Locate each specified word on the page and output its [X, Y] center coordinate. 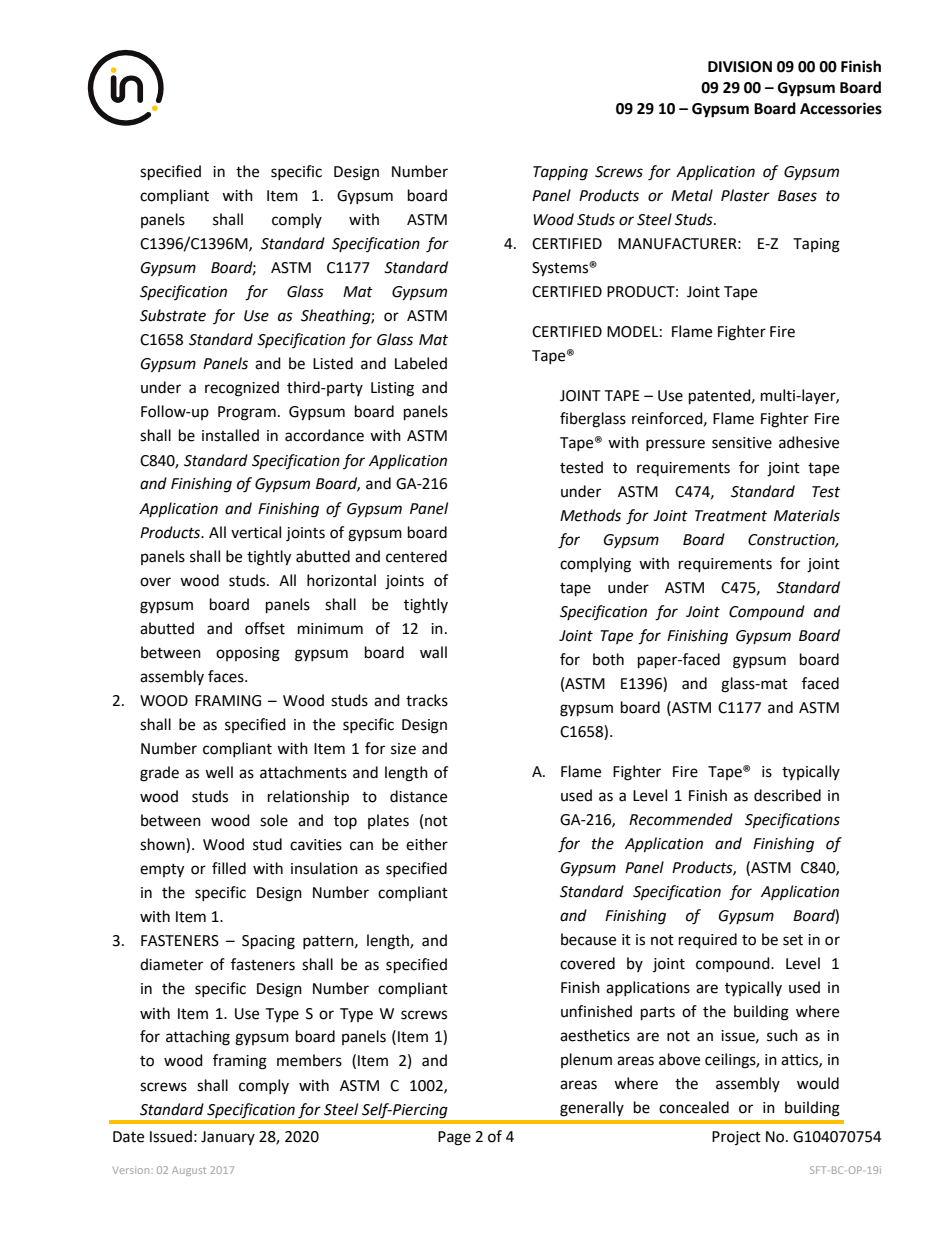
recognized [242, 389]
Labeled [421, 363]
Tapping [560, 173]
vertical [256, 532]
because [588, 939]
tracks [427, 700]
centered [416, 556]
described [787, 795]
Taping [816, 245]
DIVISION [740, 67]
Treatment [731, 516]
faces [227, 676]
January [228, 1138]
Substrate [173, 315]
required [708, 941]
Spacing [268, 942]
